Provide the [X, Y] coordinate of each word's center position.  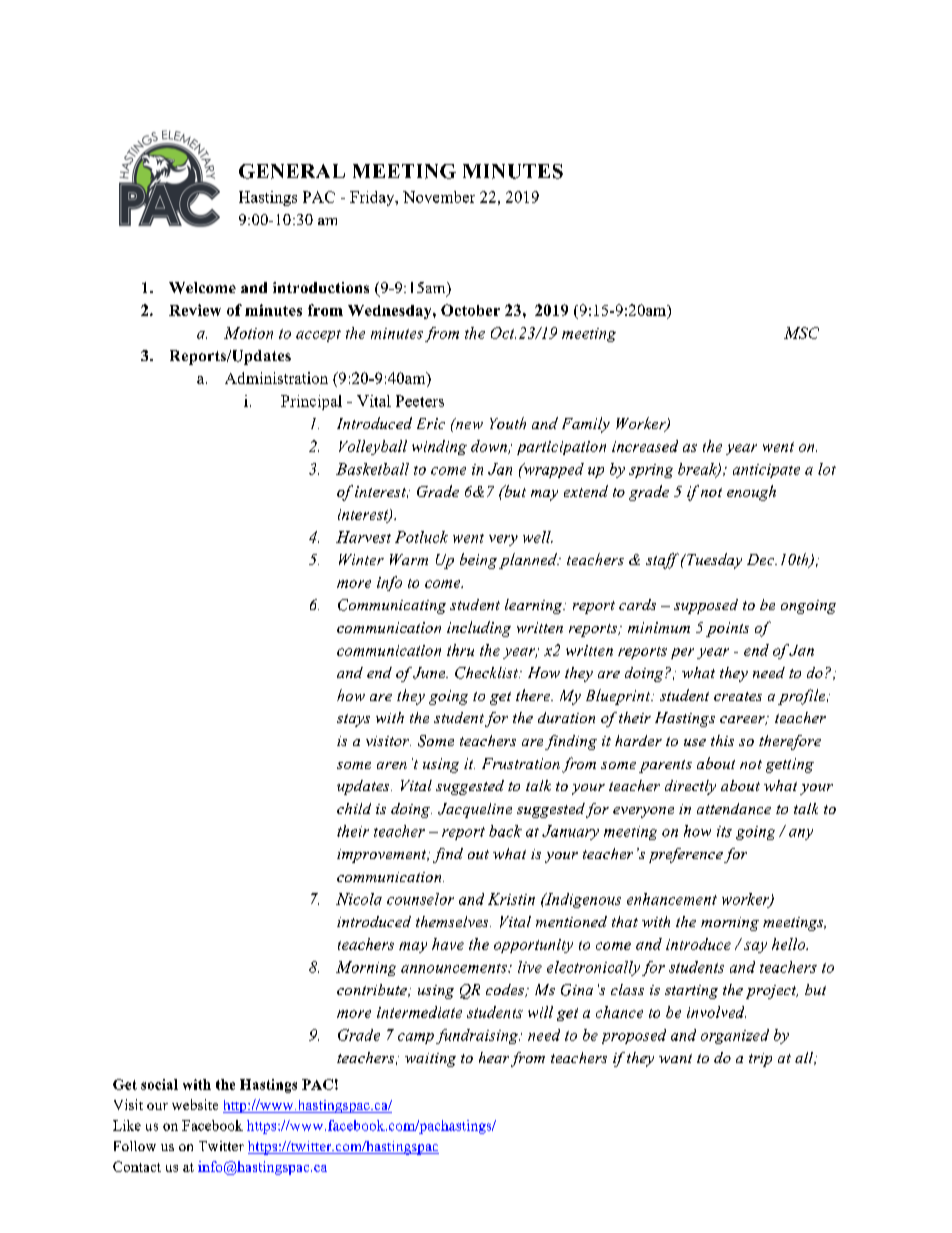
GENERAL [292, 171]
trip [760, 1060]
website [195, 1104]
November [439, 197]
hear [494, 1057]
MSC [801, 333]
